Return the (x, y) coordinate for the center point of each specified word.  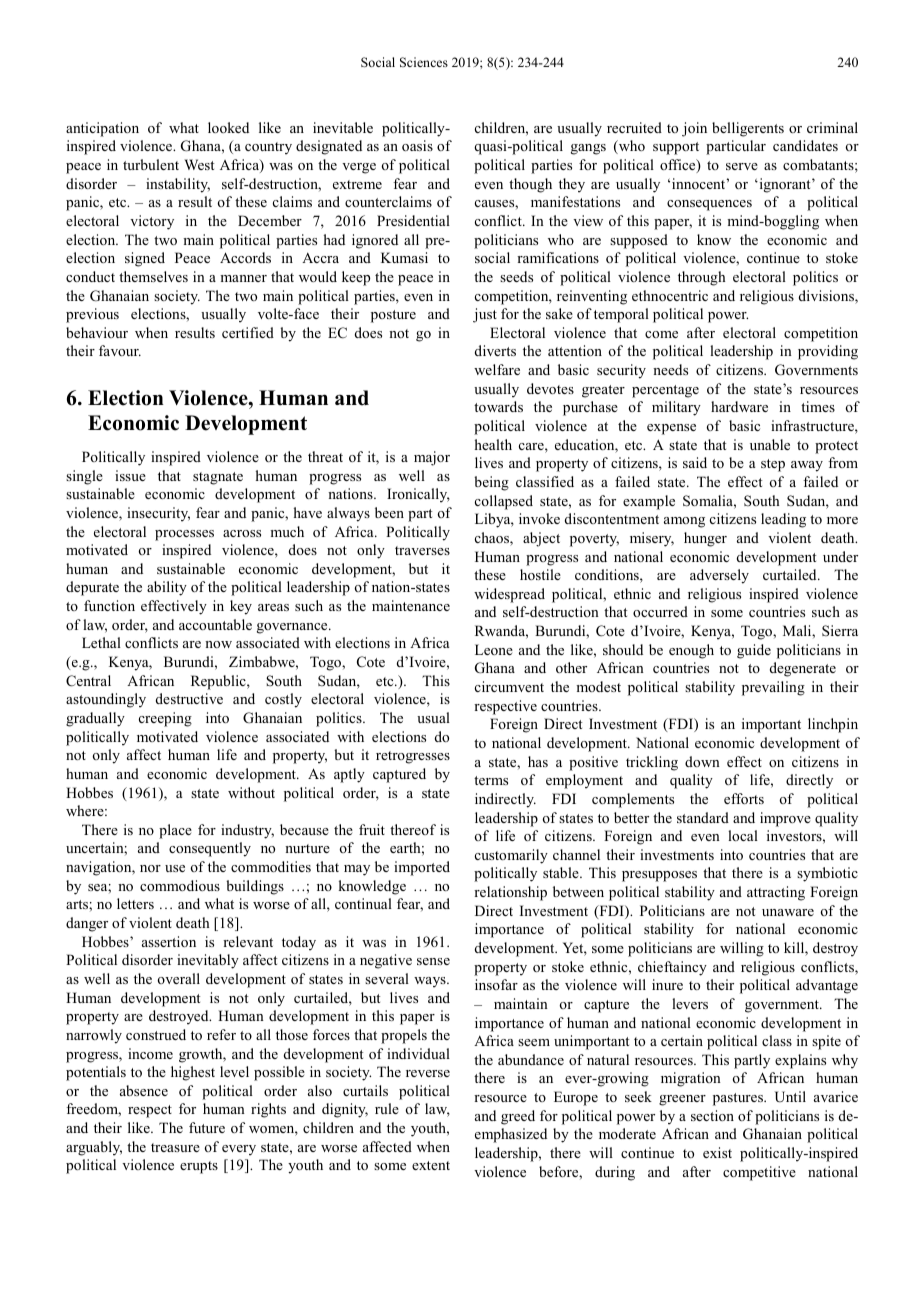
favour (120, 350)
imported (422, 868)
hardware (739, 406)
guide (754, 651)
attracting (776, 893)
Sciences (424, 62)
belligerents (748, 129)
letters (135, 903)
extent (431, 1165)
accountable (215, 624)
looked (228, 127)
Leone (494, 649)
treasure (175, 1147)
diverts (495, 350)
